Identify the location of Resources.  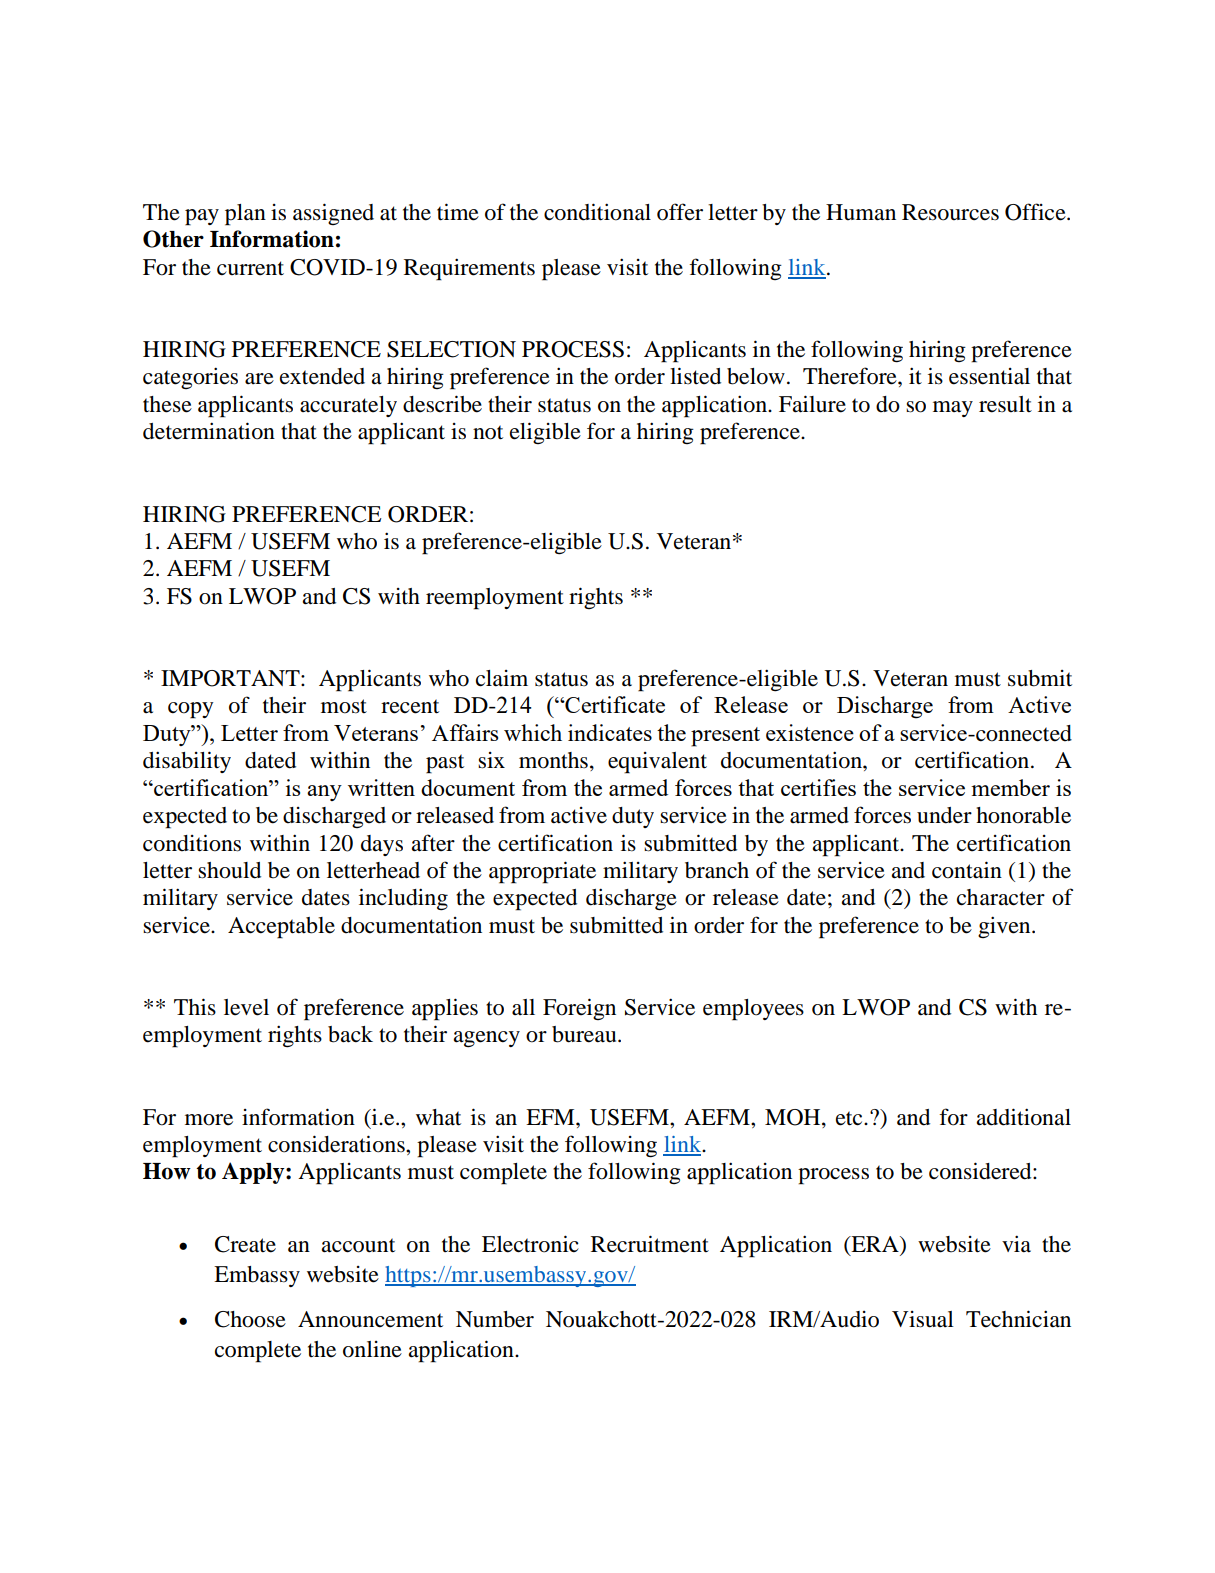
(950, 212).
